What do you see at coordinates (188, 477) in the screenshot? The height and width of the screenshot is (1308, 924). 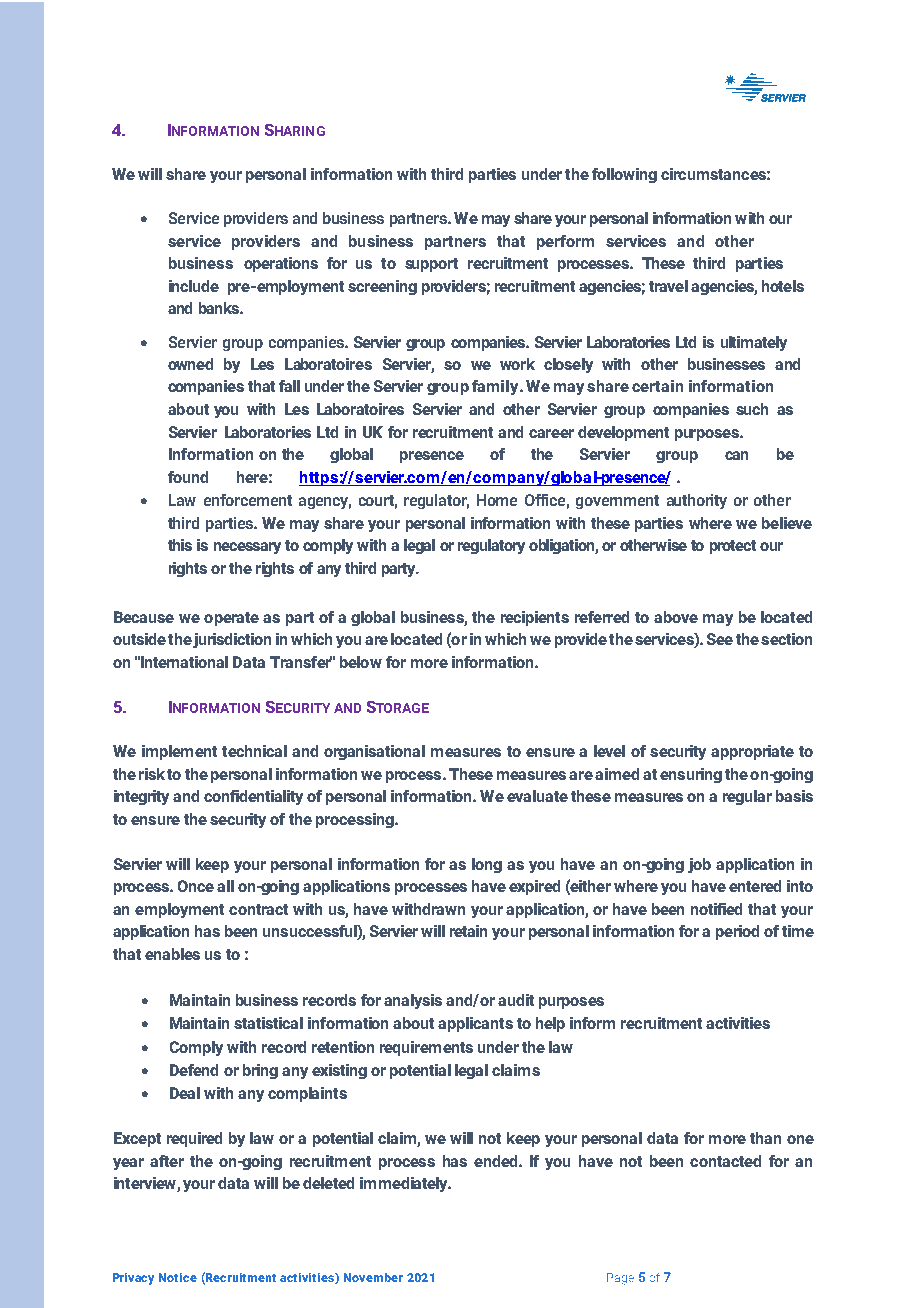 I see `found` at bounding box center [188, 477].
